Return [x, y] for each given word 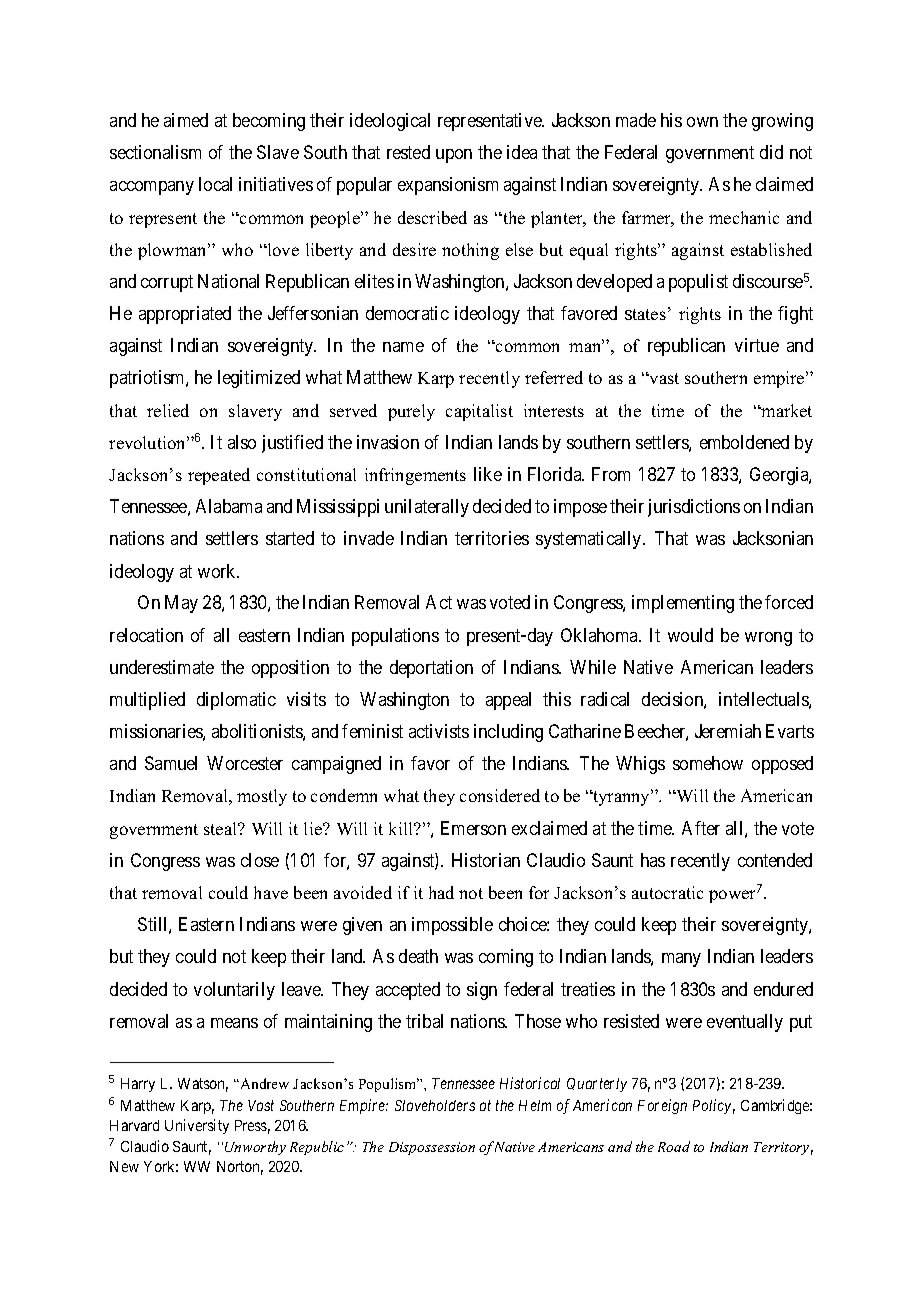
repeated [219, 476]
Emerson [473, 828]
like [488, 474]
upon [454, 156]
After [701, 828]
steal [222, 828]
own [702, 122]
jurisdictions [694, 508]
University [197, 1126]
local [215, 184]
